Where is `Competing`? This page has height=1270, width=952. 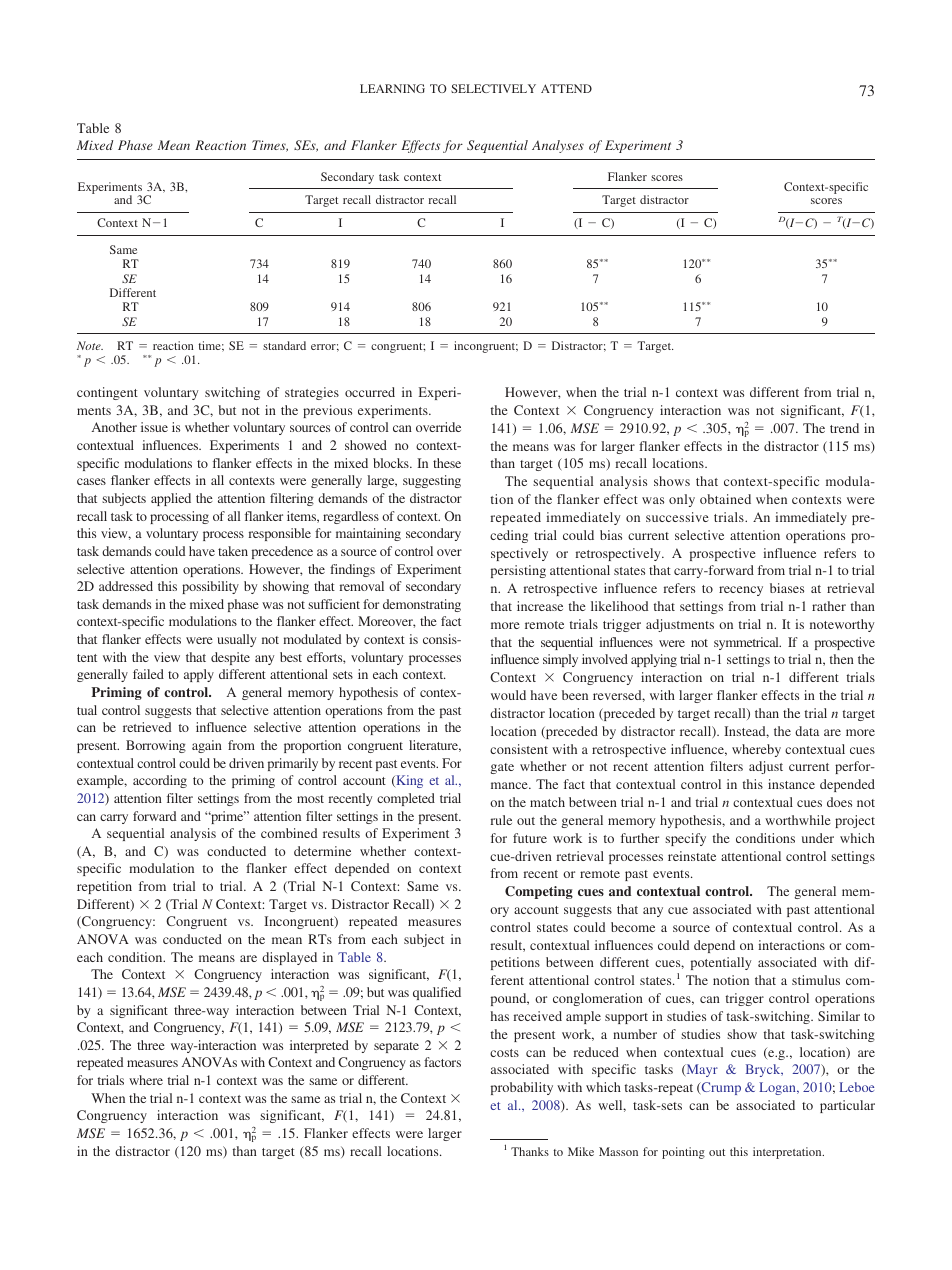
Competing is located at coordinates (539, 892).
